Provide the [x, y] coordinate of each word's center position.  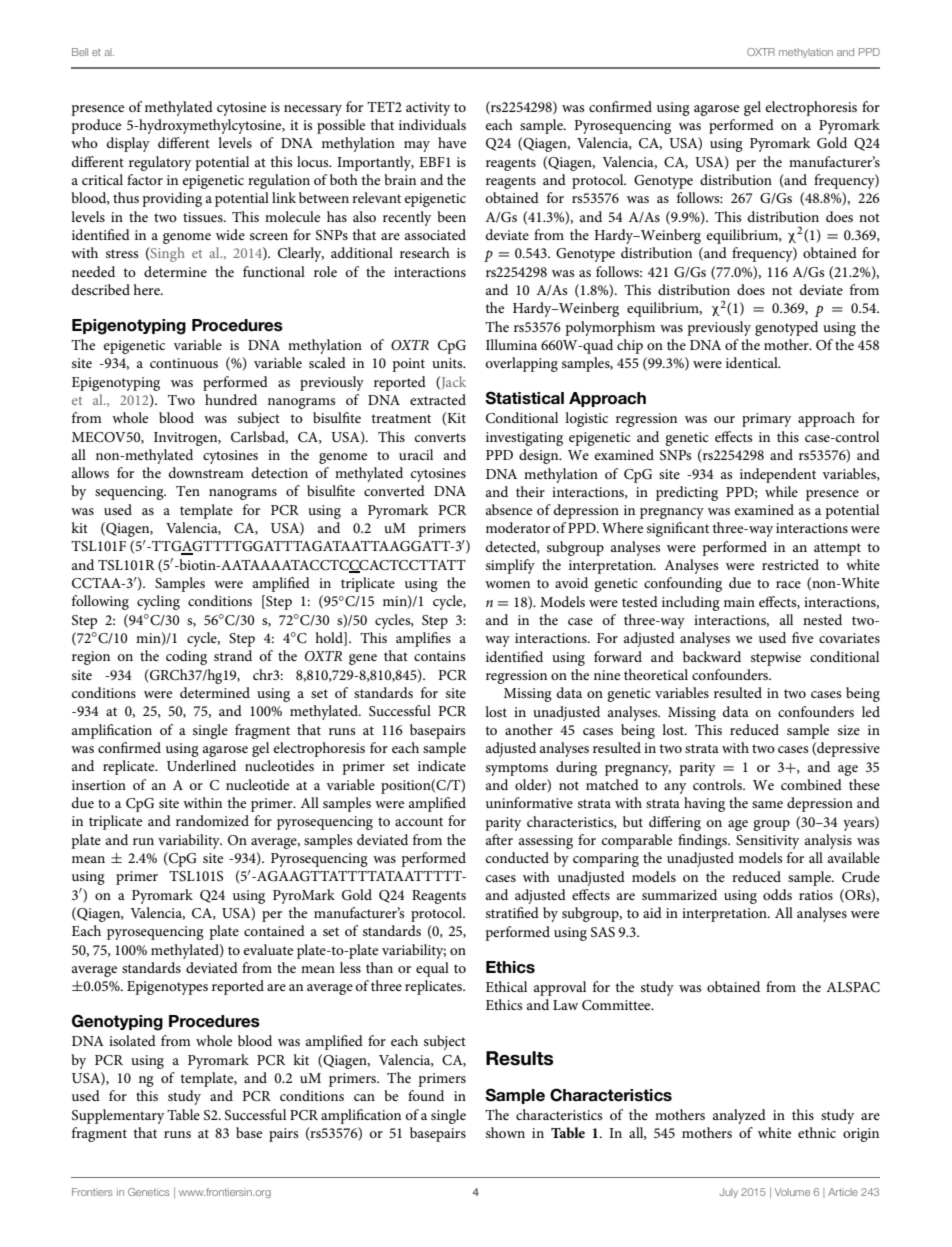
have [452, 142]
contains [439, 656]
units [448, 363]
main [739, 602]
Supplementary [118, 1116]
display [128, 144]
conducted [517, 857]
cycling [158, 602]
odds [777, 894]
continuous [184, 363]
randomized [212, 820]
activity [428, 109]
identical [753, 362]
